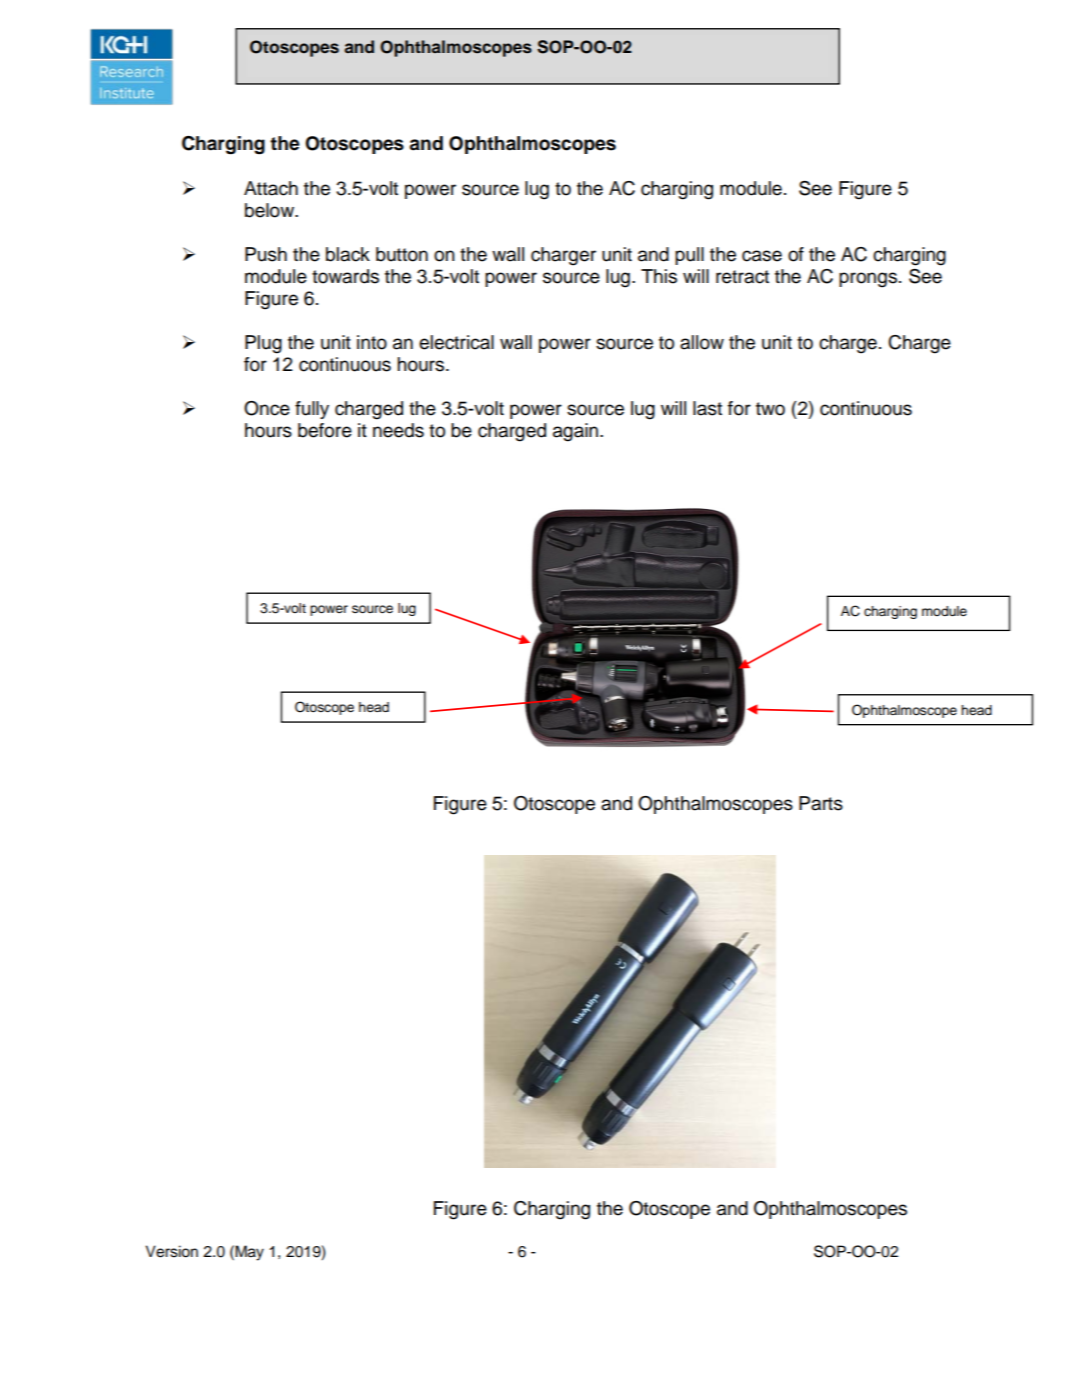 The height and width of the screenshot is (1381, 1067). Describe the element at coordinates (770, 409) in the screenshot. I see `two` at that location.
